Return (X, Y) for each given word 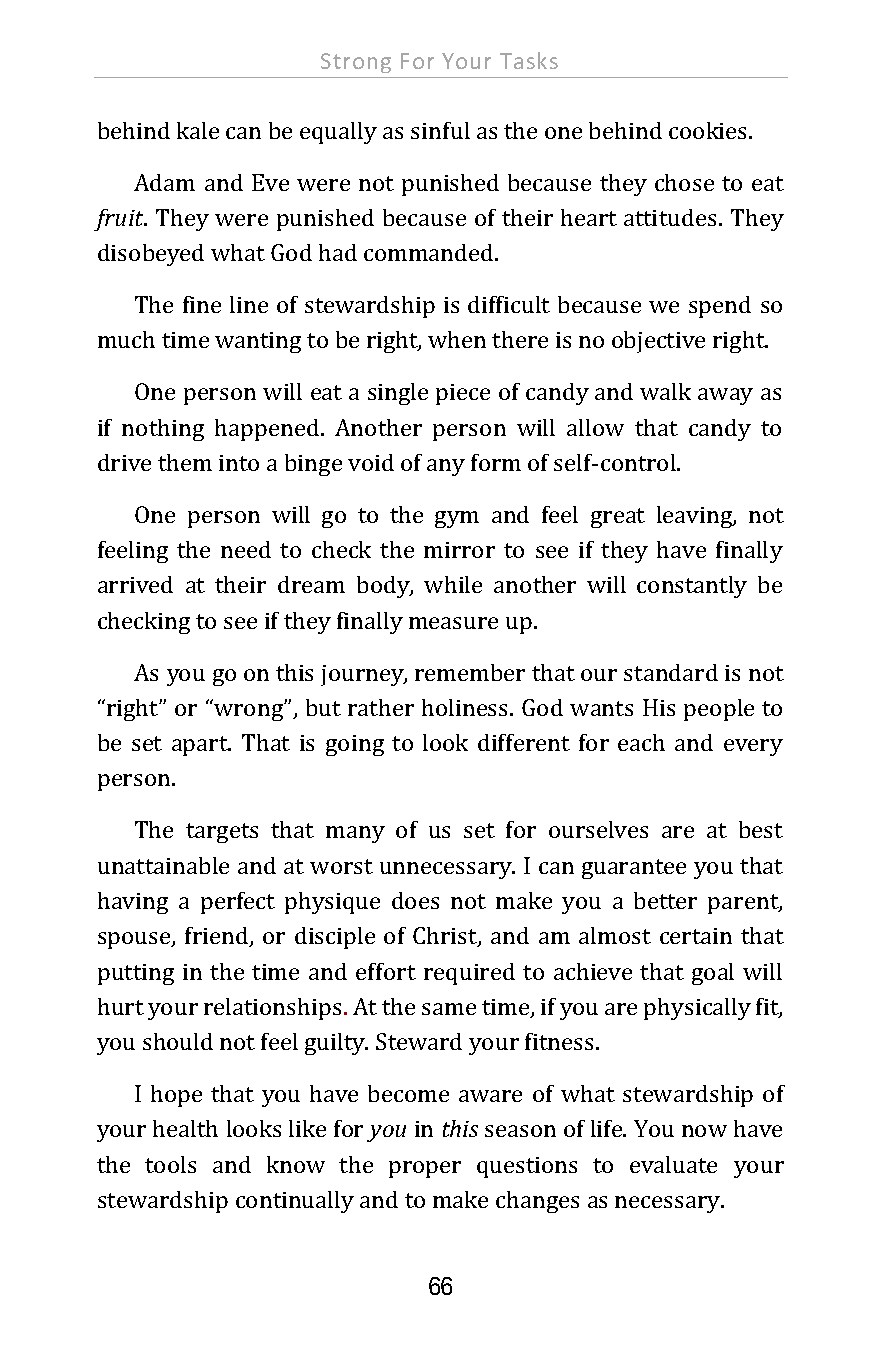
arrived (135, 584)
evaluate (673, 1164)
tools (170, 1164)
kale (198, 130)
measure (453, 623)
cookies (709, 130)
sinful (440, 130)
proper (425, 1169)
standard (671, 672)
